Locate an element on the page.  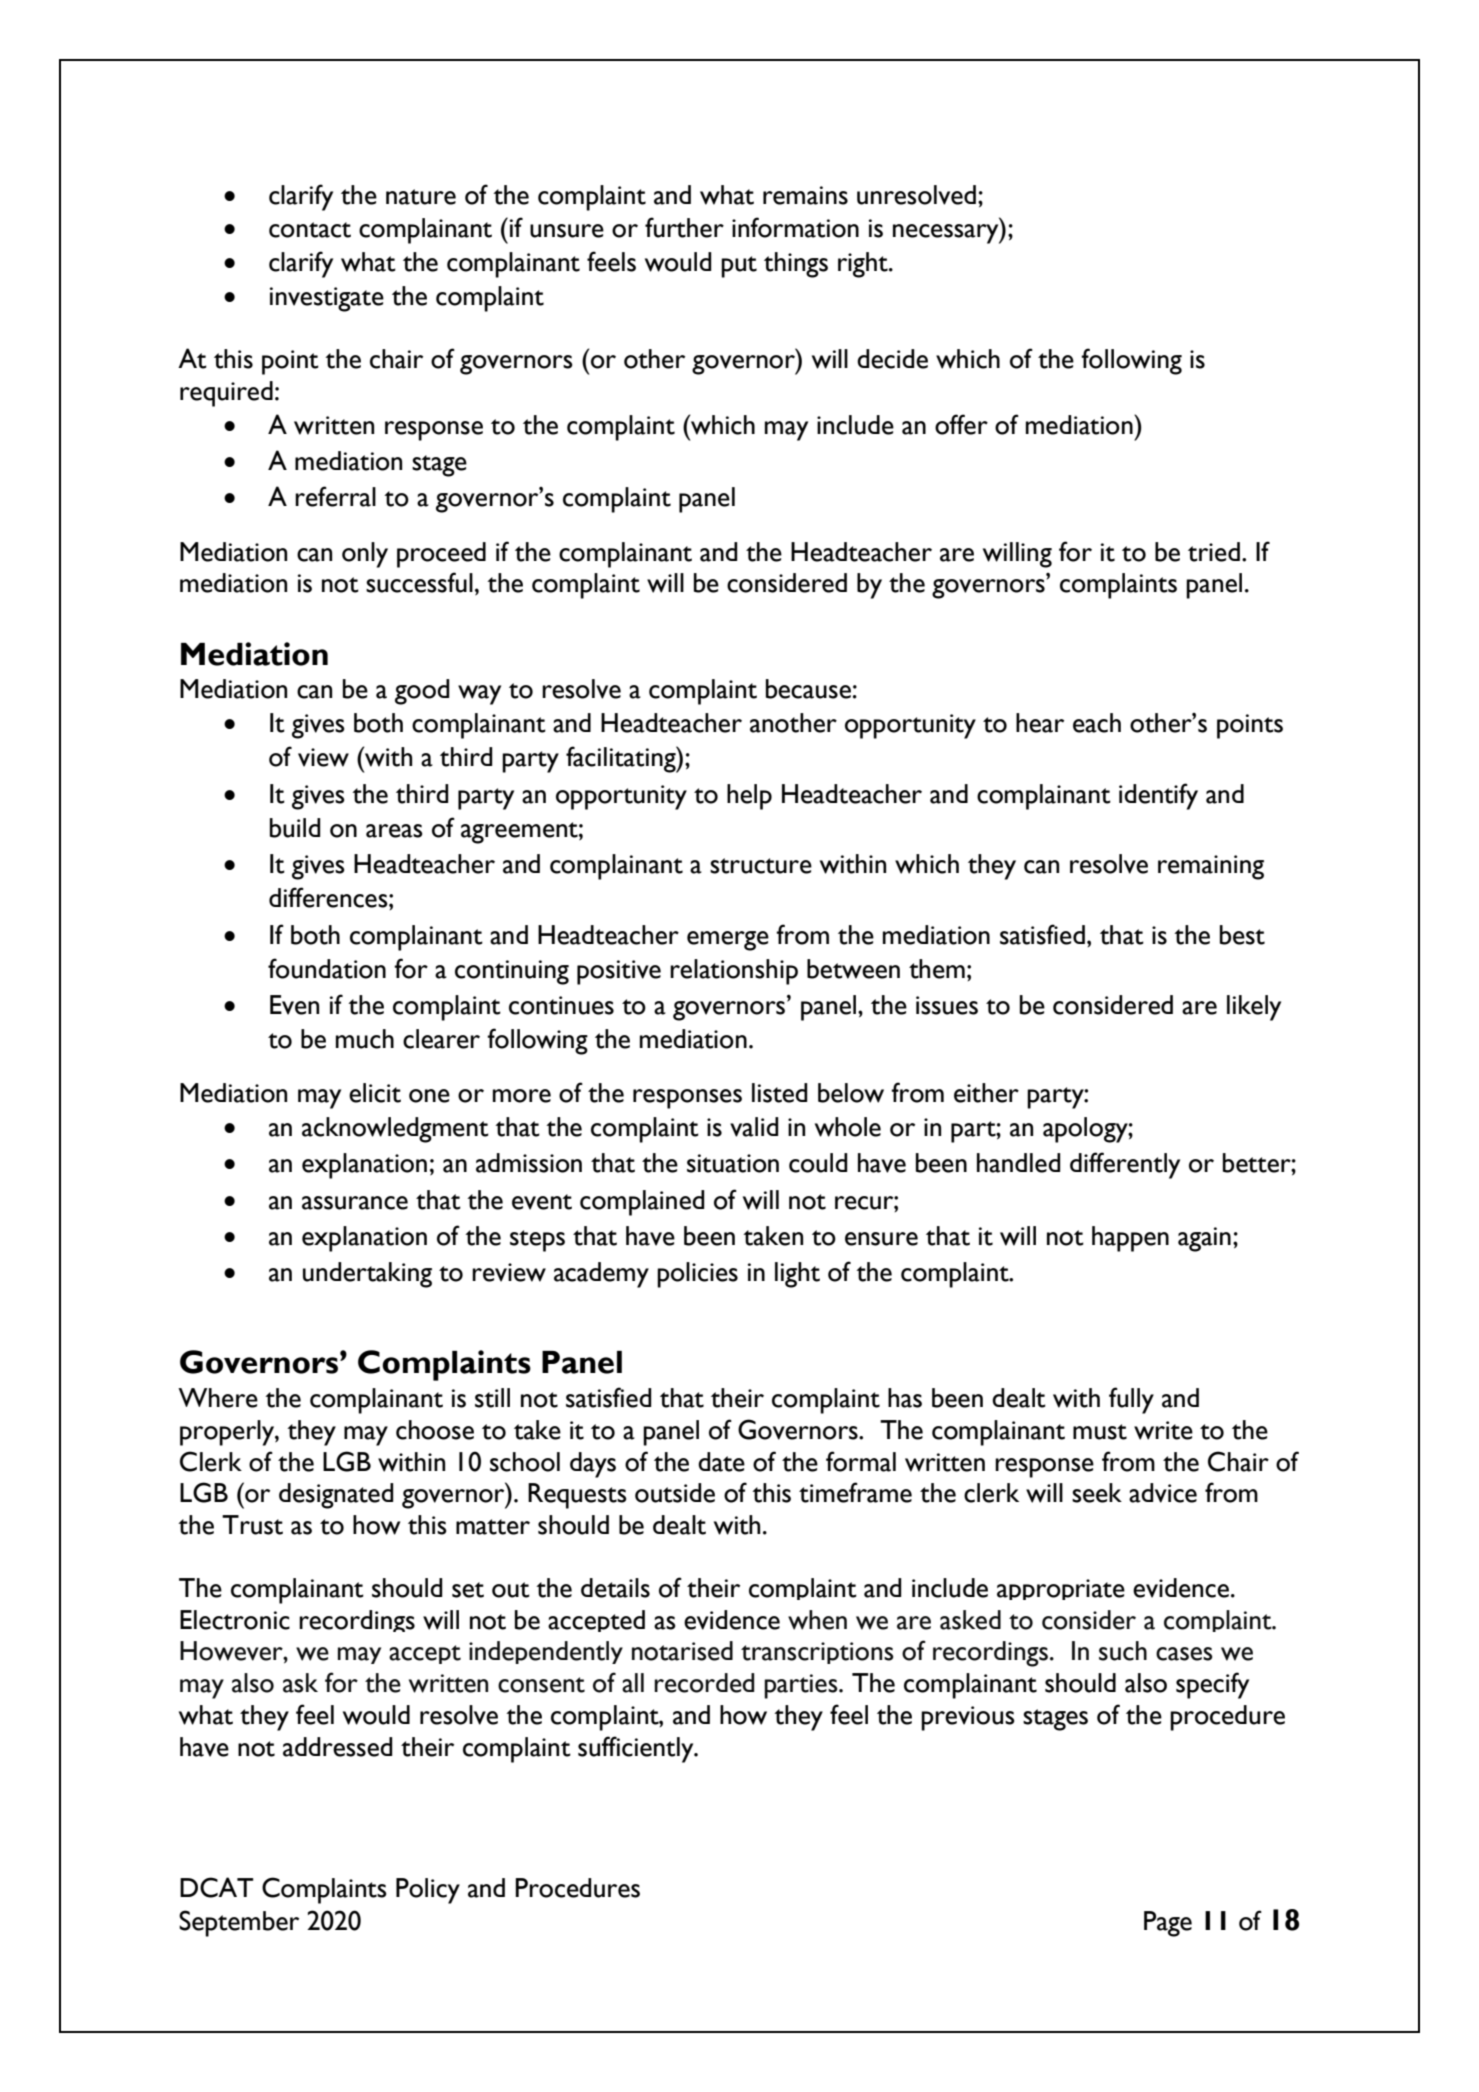
contact is located at coordinates (310, 230).
